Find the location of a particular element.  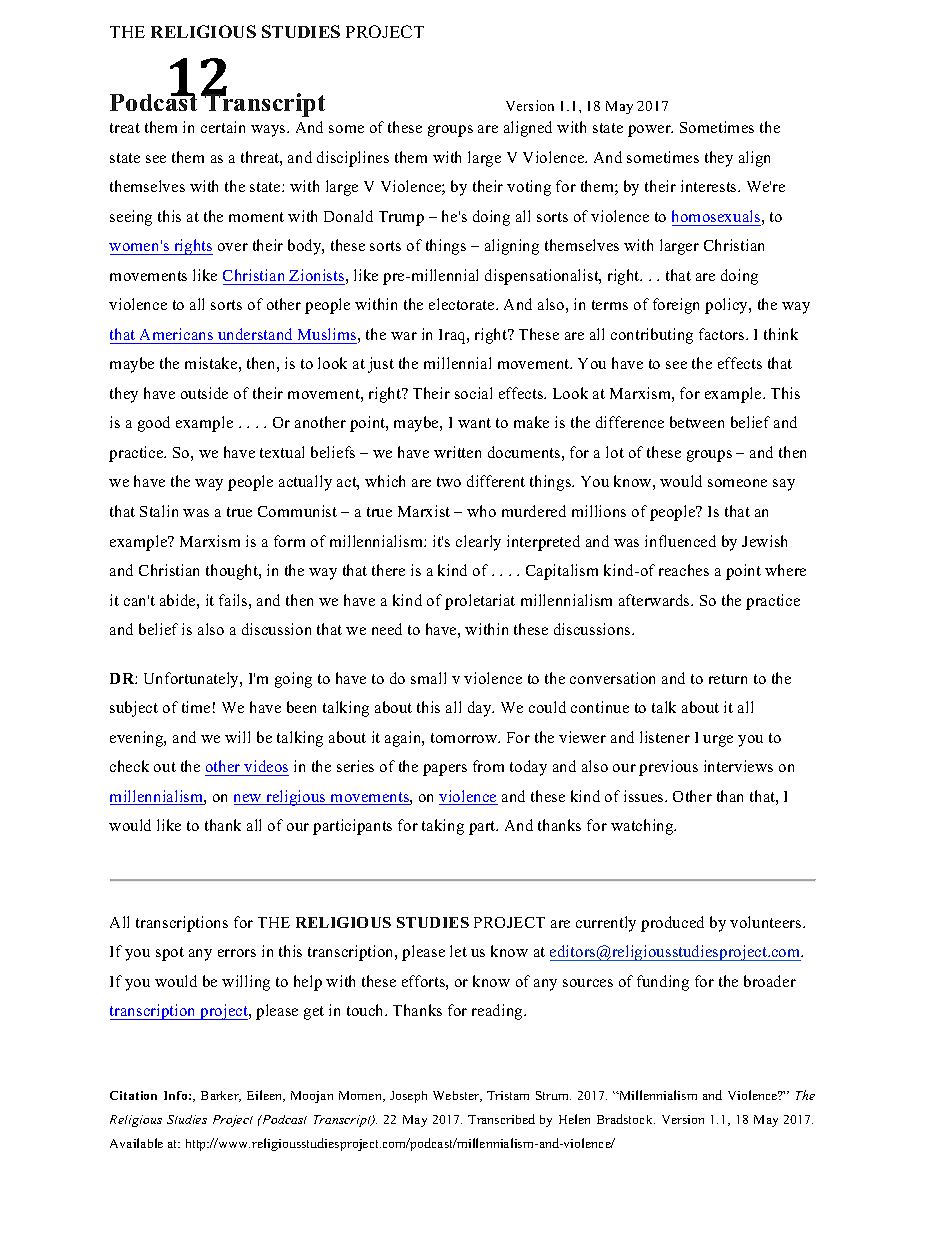

factors is located at coordinates (723, 334).
